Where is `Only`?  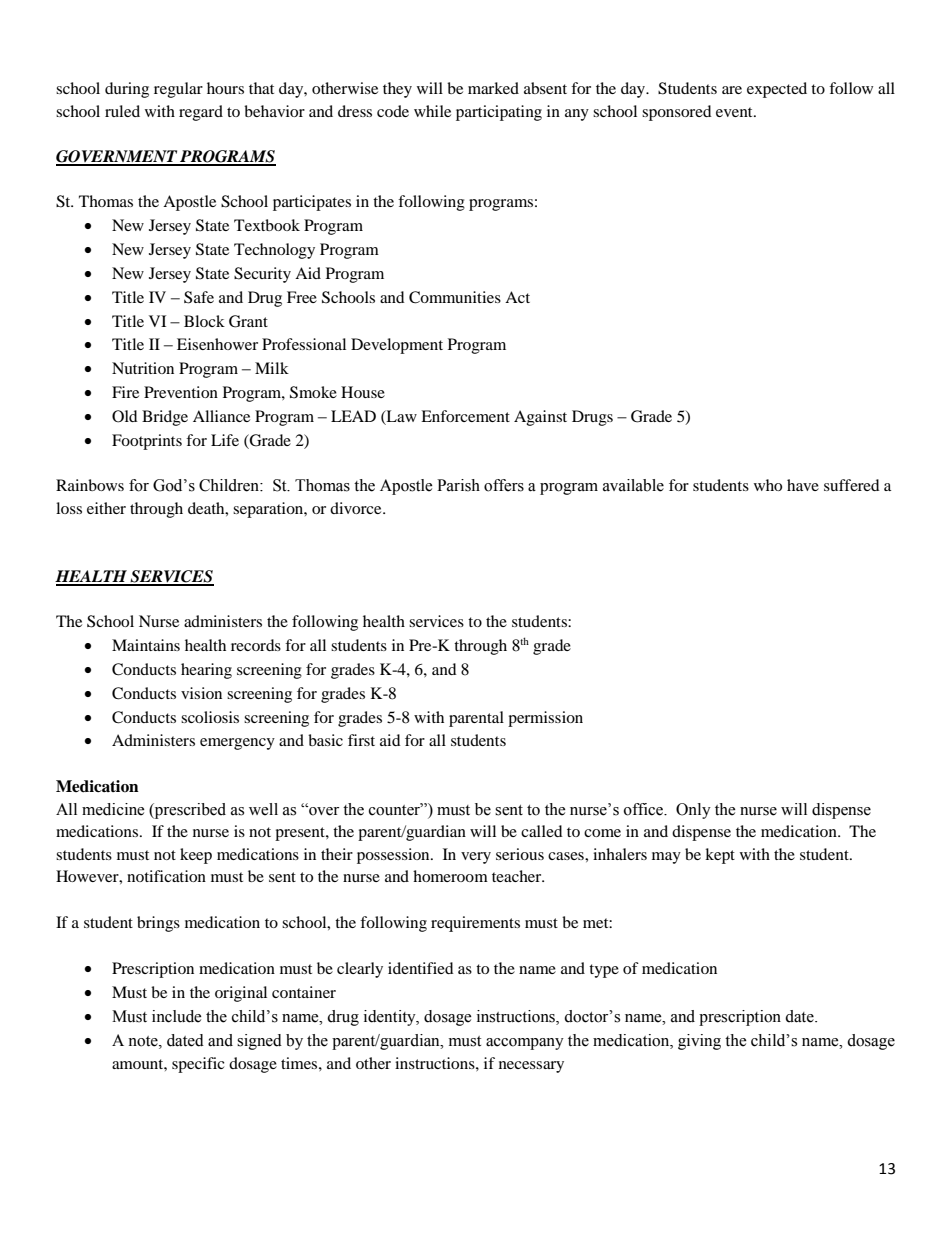
Only is located at coordinates (693, 811).
